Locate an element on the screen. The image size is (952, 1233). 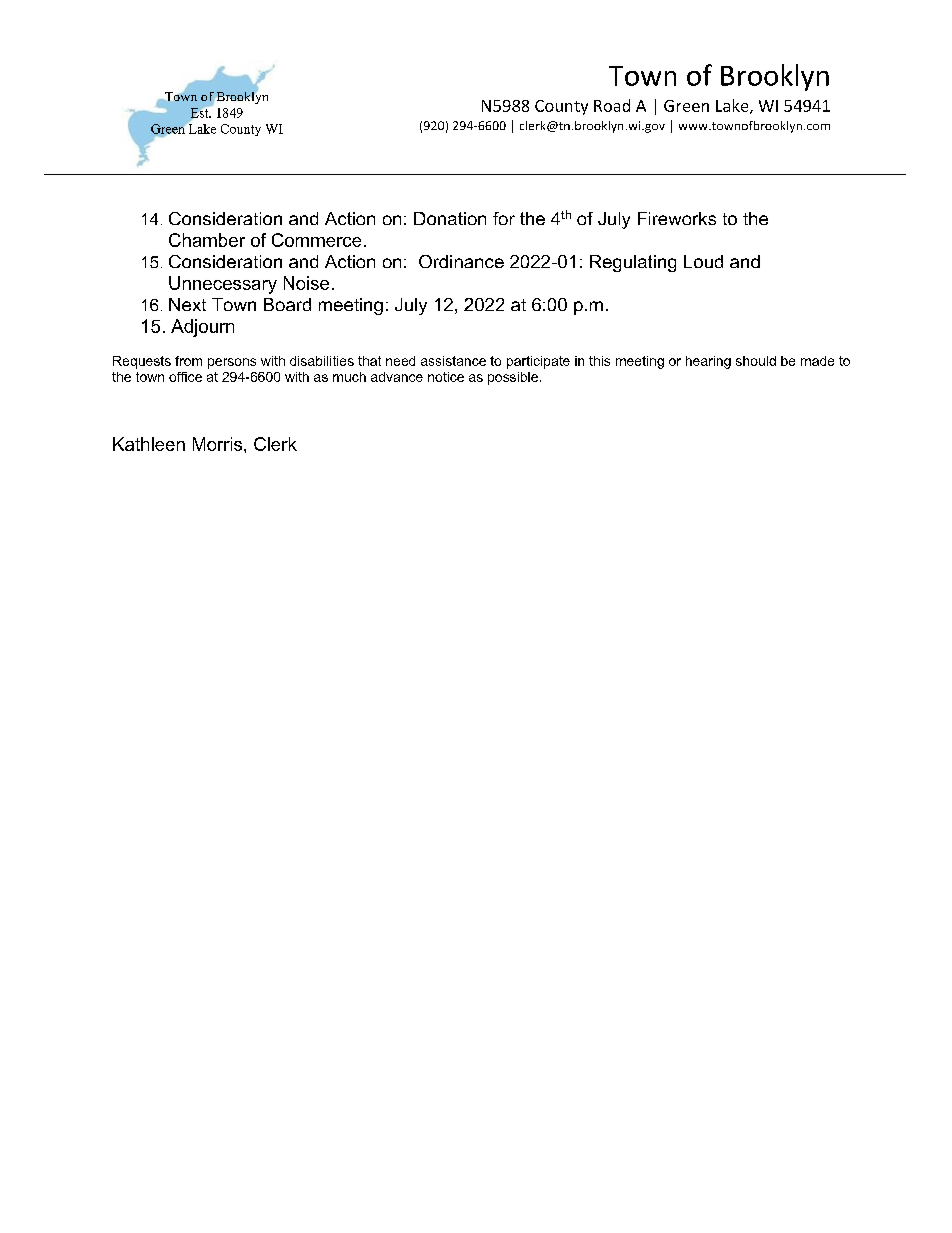
possible is located at coordinates (513, 378).
